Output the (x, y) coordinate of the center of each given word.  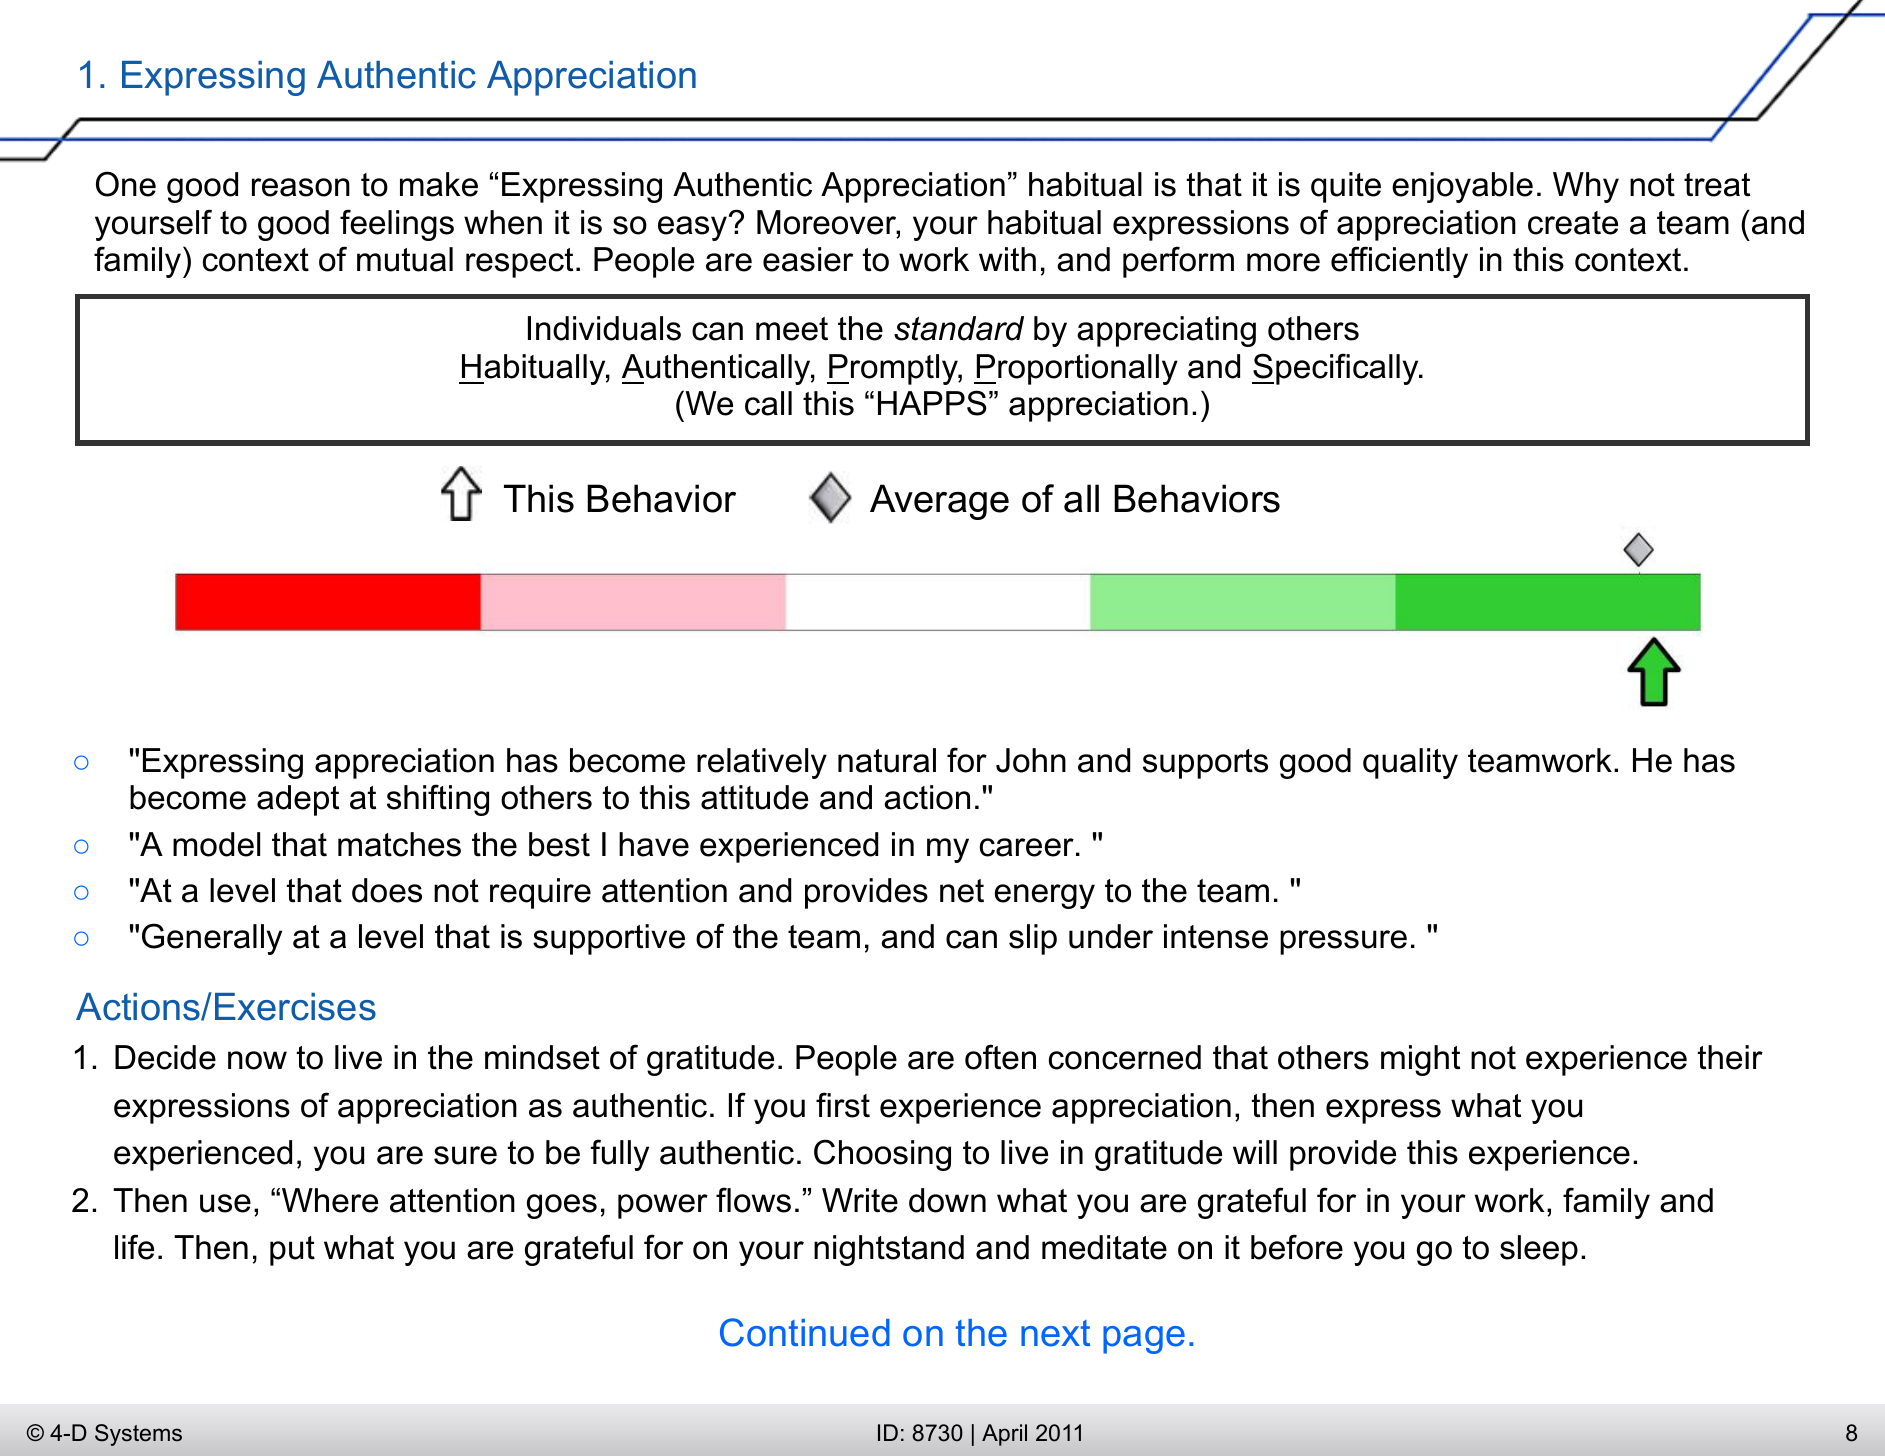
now (257, 1060)
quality (1410, 763)
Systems (138, 1435)
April (1004, 1435)
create (1573, 223)
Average (939, 502)
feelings (397, 225)
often (1000, 1057)
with (1007, 259)
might (1420, 1060)
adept (298, 800)
